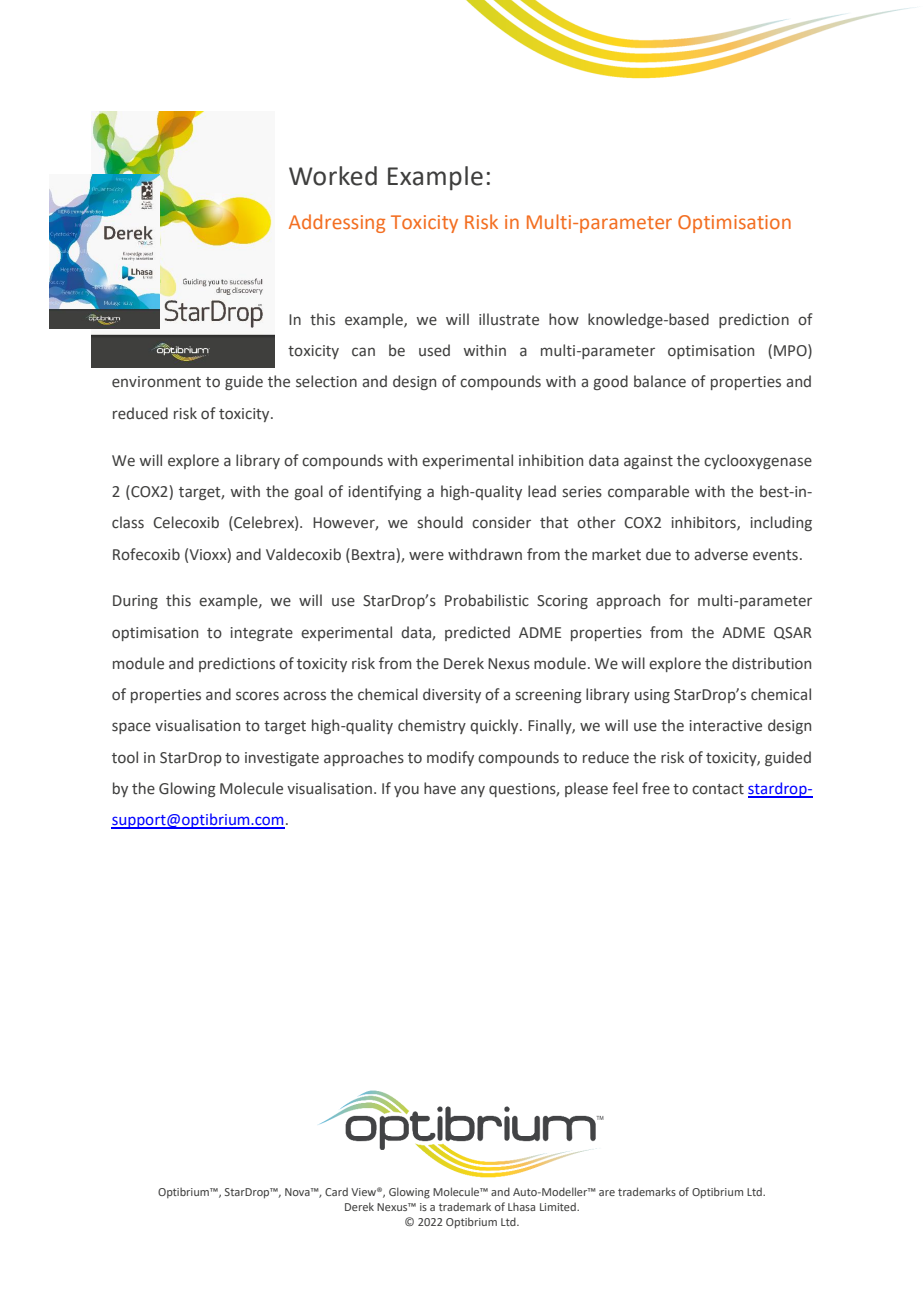 This page has width=924, height=1308. I want to click on Addressing, so click(337, 223).
